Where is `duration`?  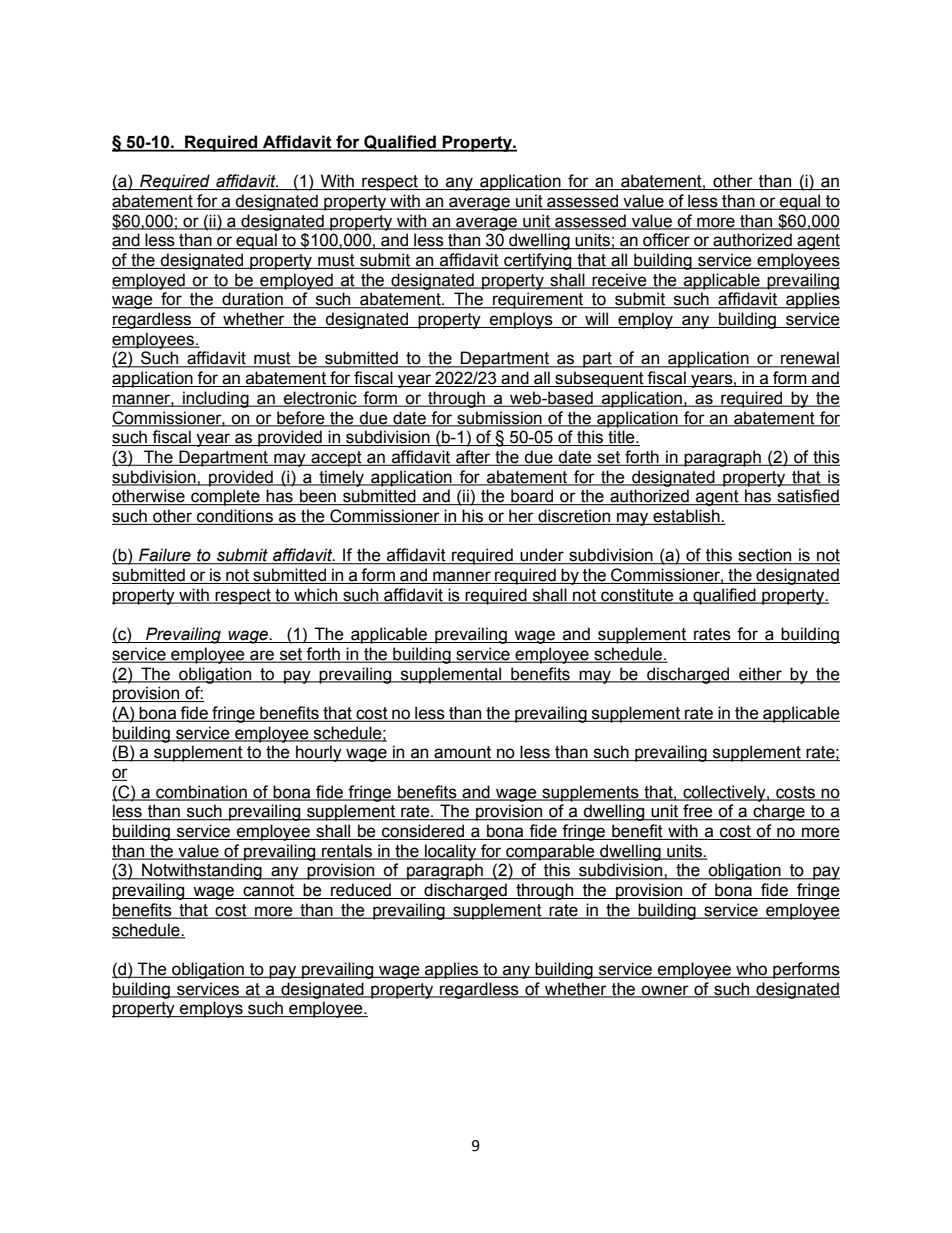
duration is located at coordinates (252, 300).
